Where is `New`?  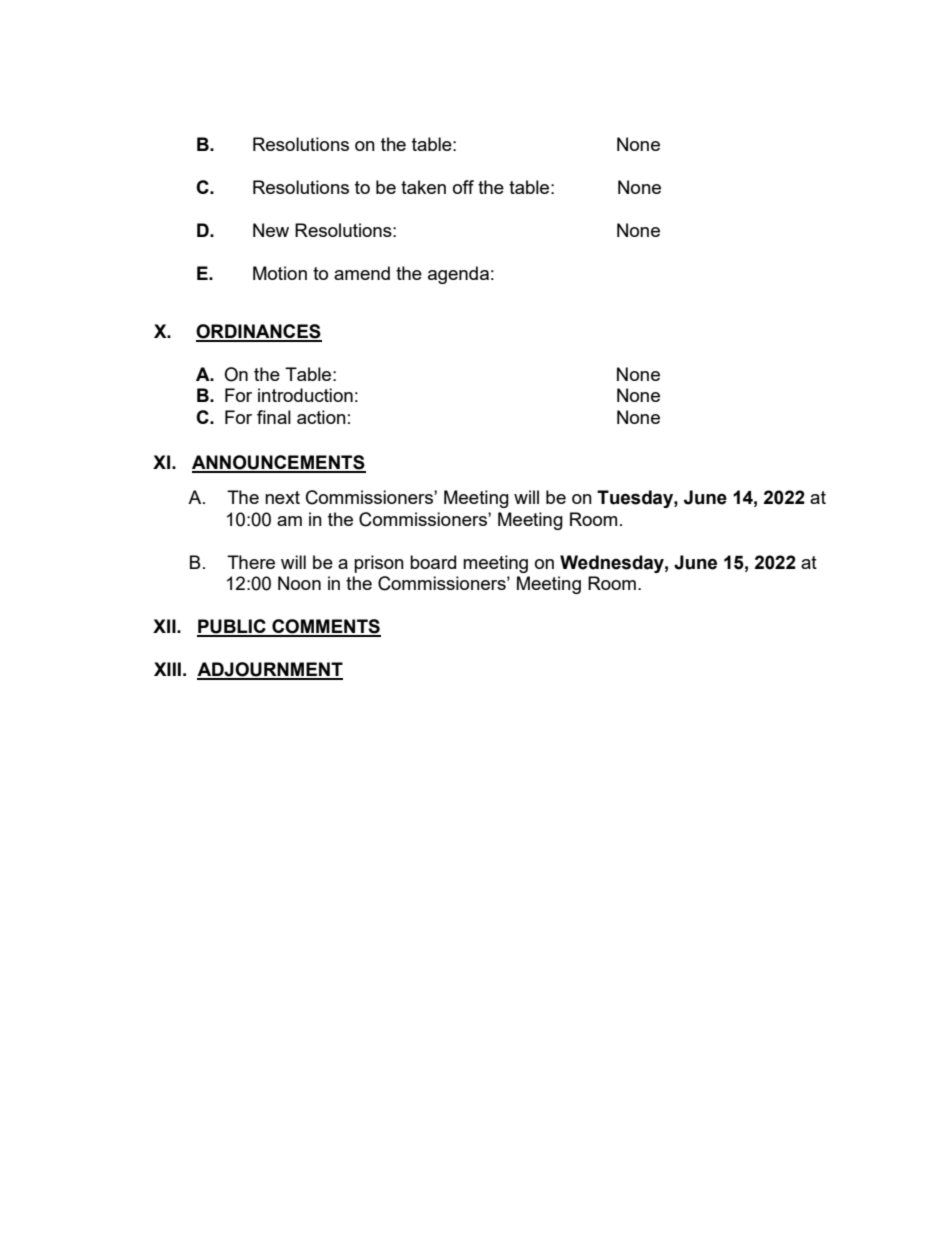
New is located at coordinates (271, 230).
